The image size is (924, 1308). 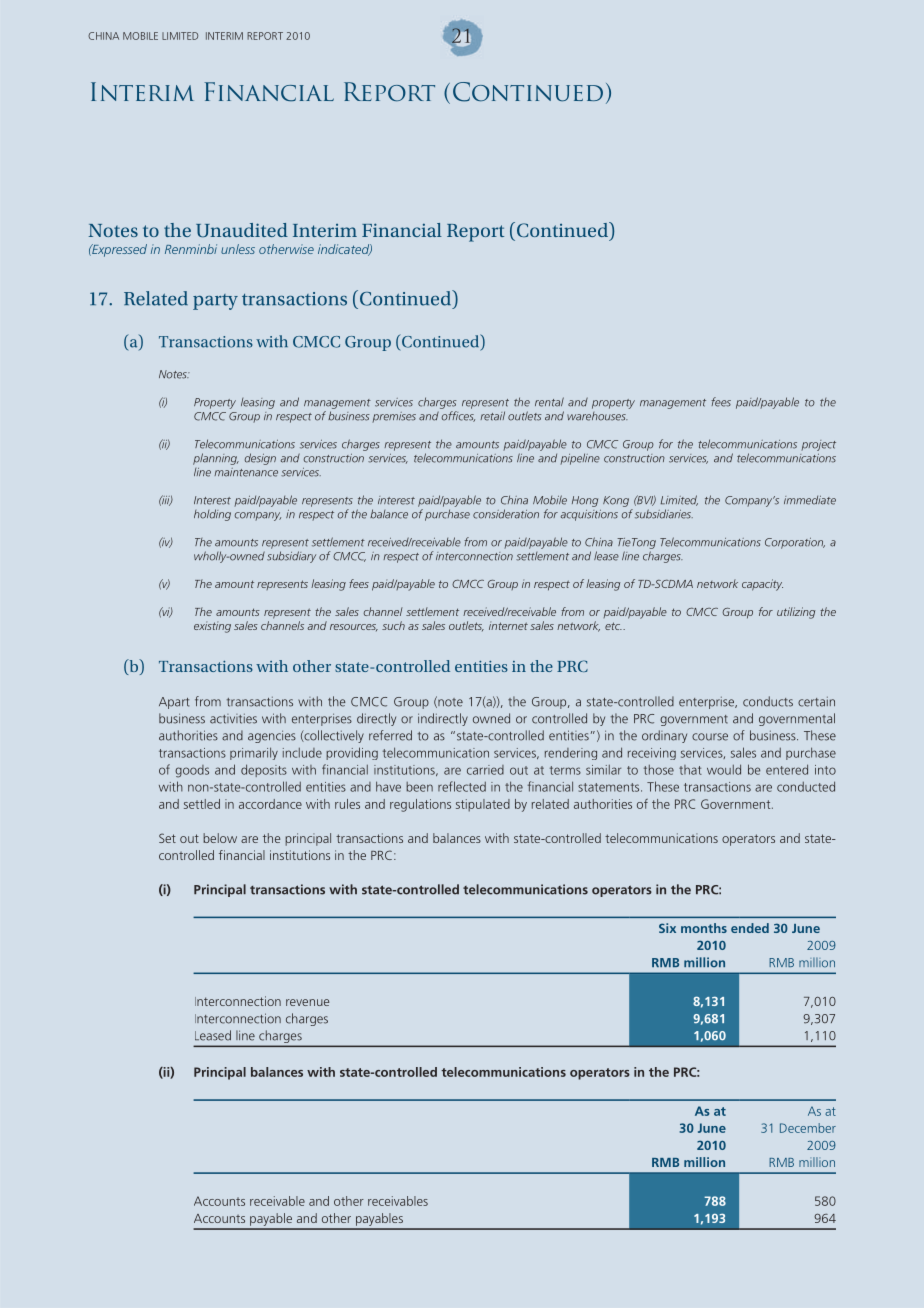 What do you see at coordinates (806, 786) in the screenshot?
I see `conducted` at bounding box center [806, 786].
